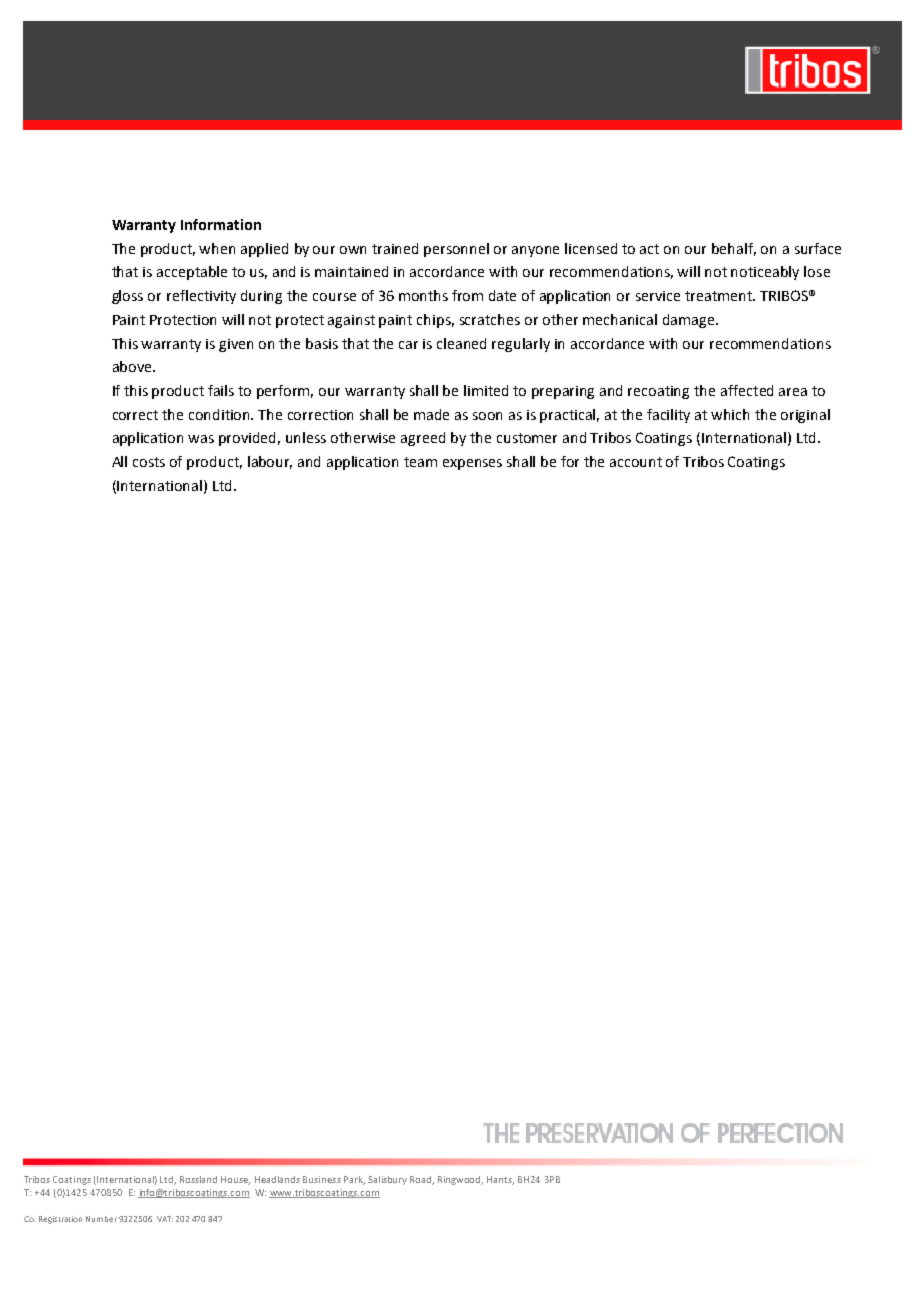  I want to click on treatment, so click(719, 296).
